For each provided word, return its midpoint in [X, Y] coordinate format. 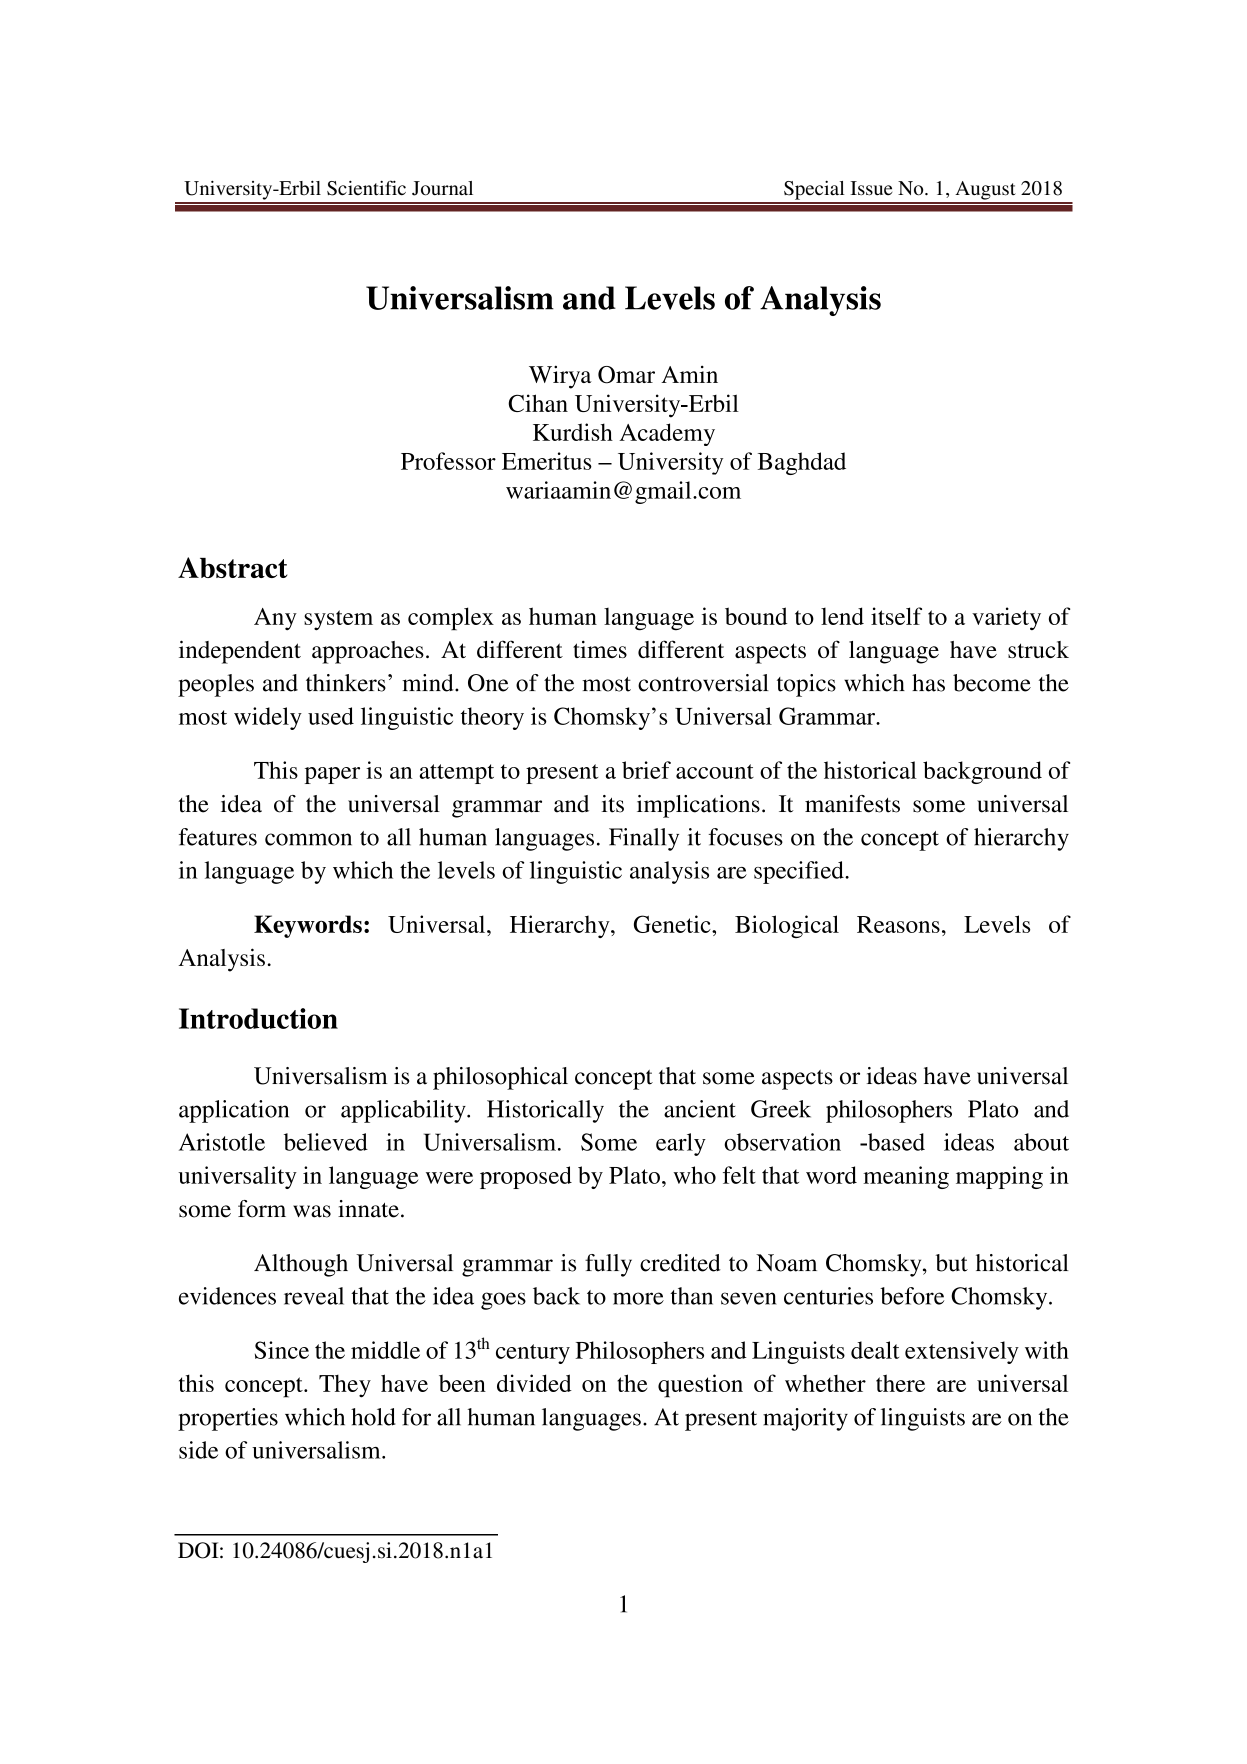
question [700, 1386]
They [345, 1386]
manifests [852, 804]
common [308, 839]
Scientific [366, 188]
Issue [871, 188]
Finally [644, 839]
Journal [442, 188]
